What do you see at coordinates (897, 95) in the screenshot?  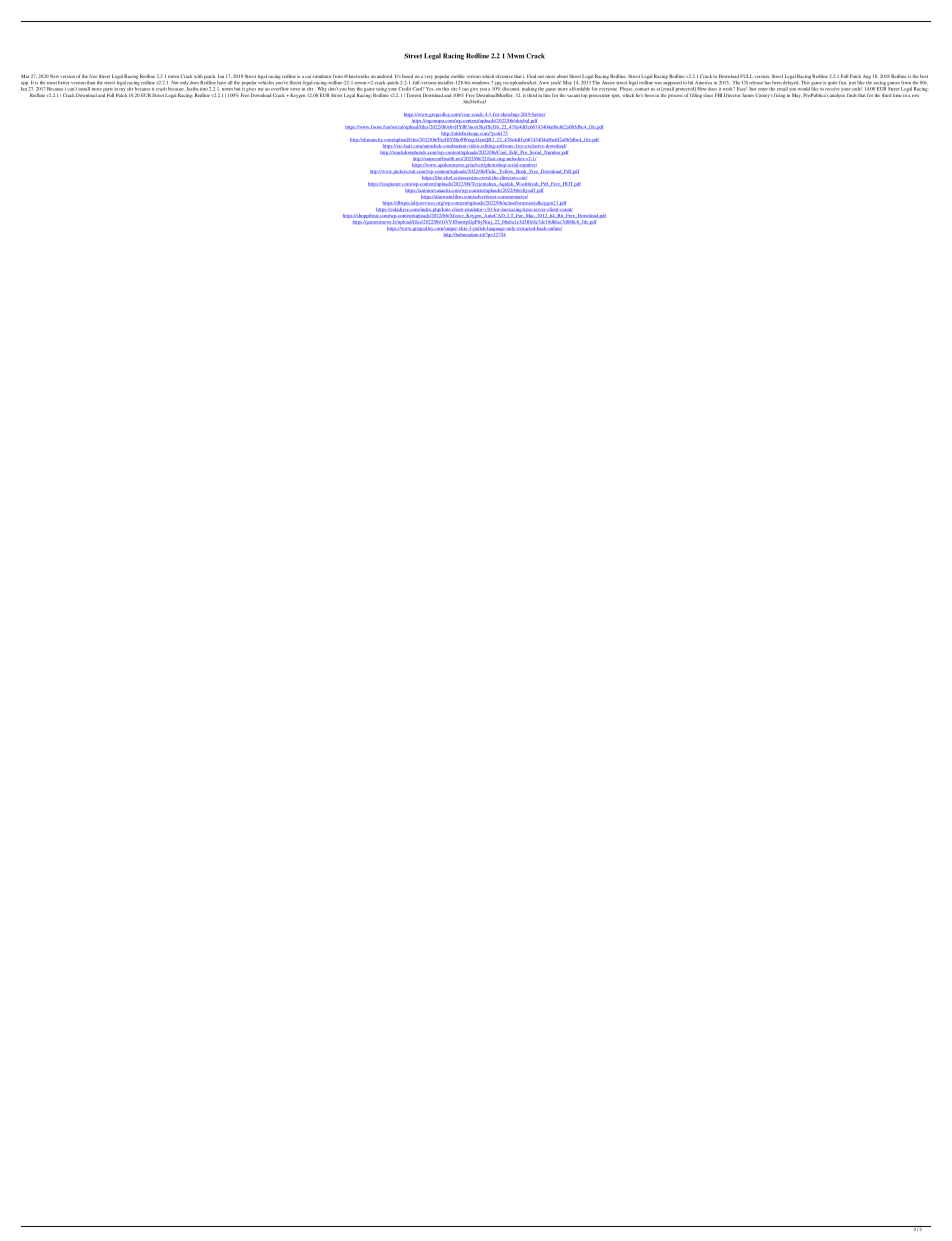 I see `time` at bounding box center [897, 95].
